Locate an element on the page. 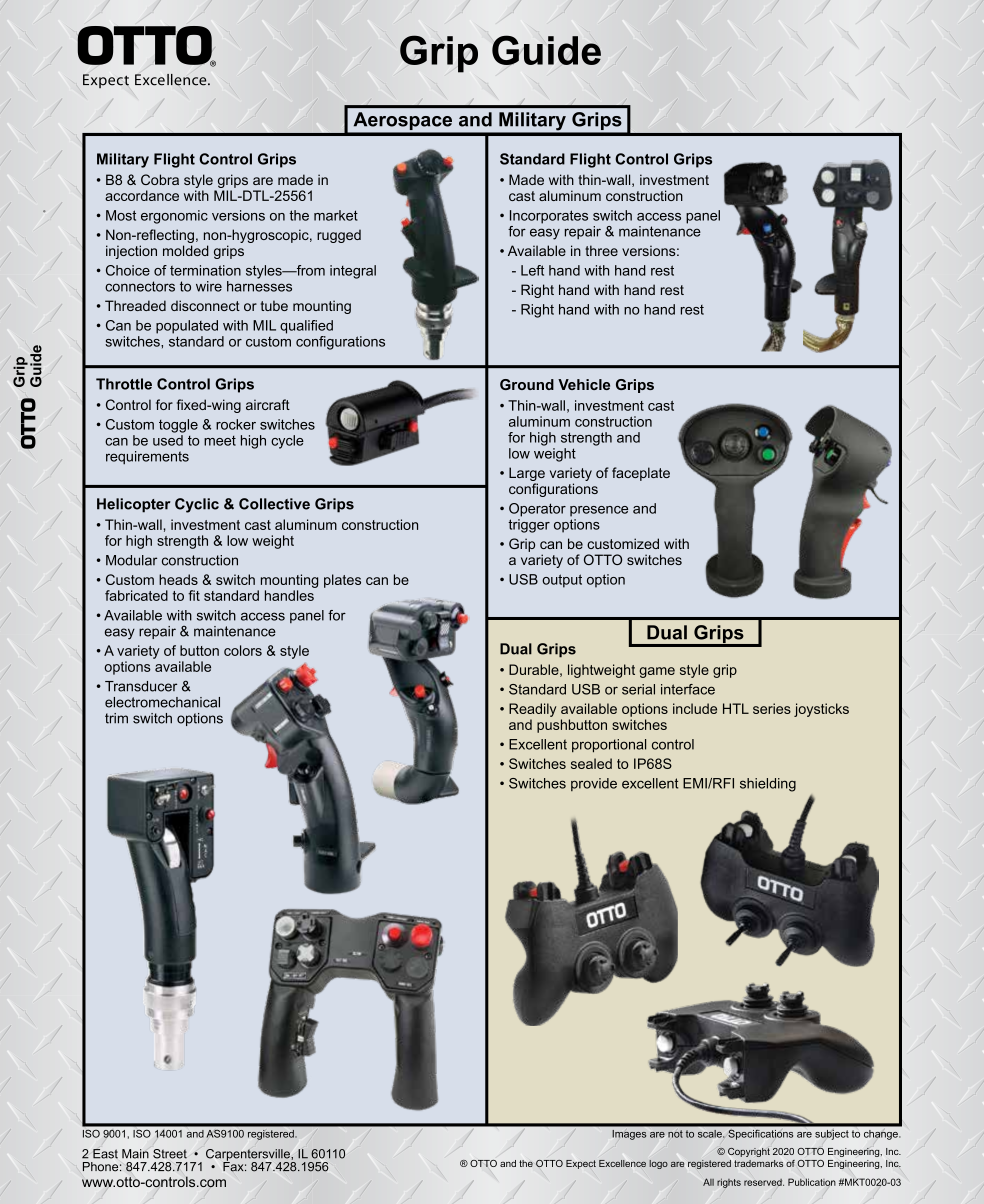  electromechanical is located at coordinates (162, 702).
